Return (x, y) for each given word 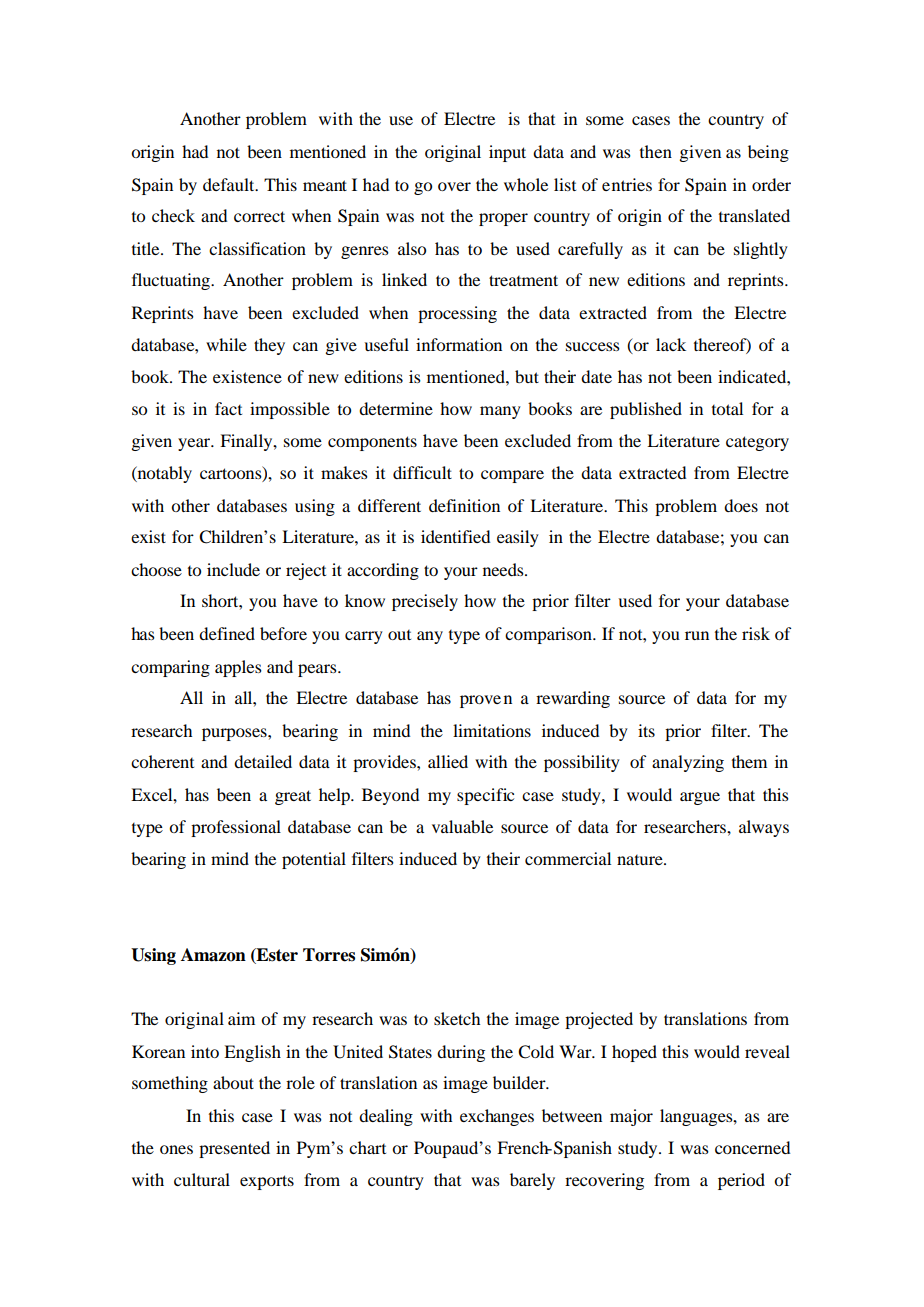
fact (228, 408)
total (727, 408)
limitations (492, 730)
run (697, 635)
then (656, 151)
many (500, 412)
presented (234, 1149)
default (230, 184)
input (507, 153)
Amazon (213, 955)
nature (641, 860)
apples (238, 668)
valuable (462, 826)
